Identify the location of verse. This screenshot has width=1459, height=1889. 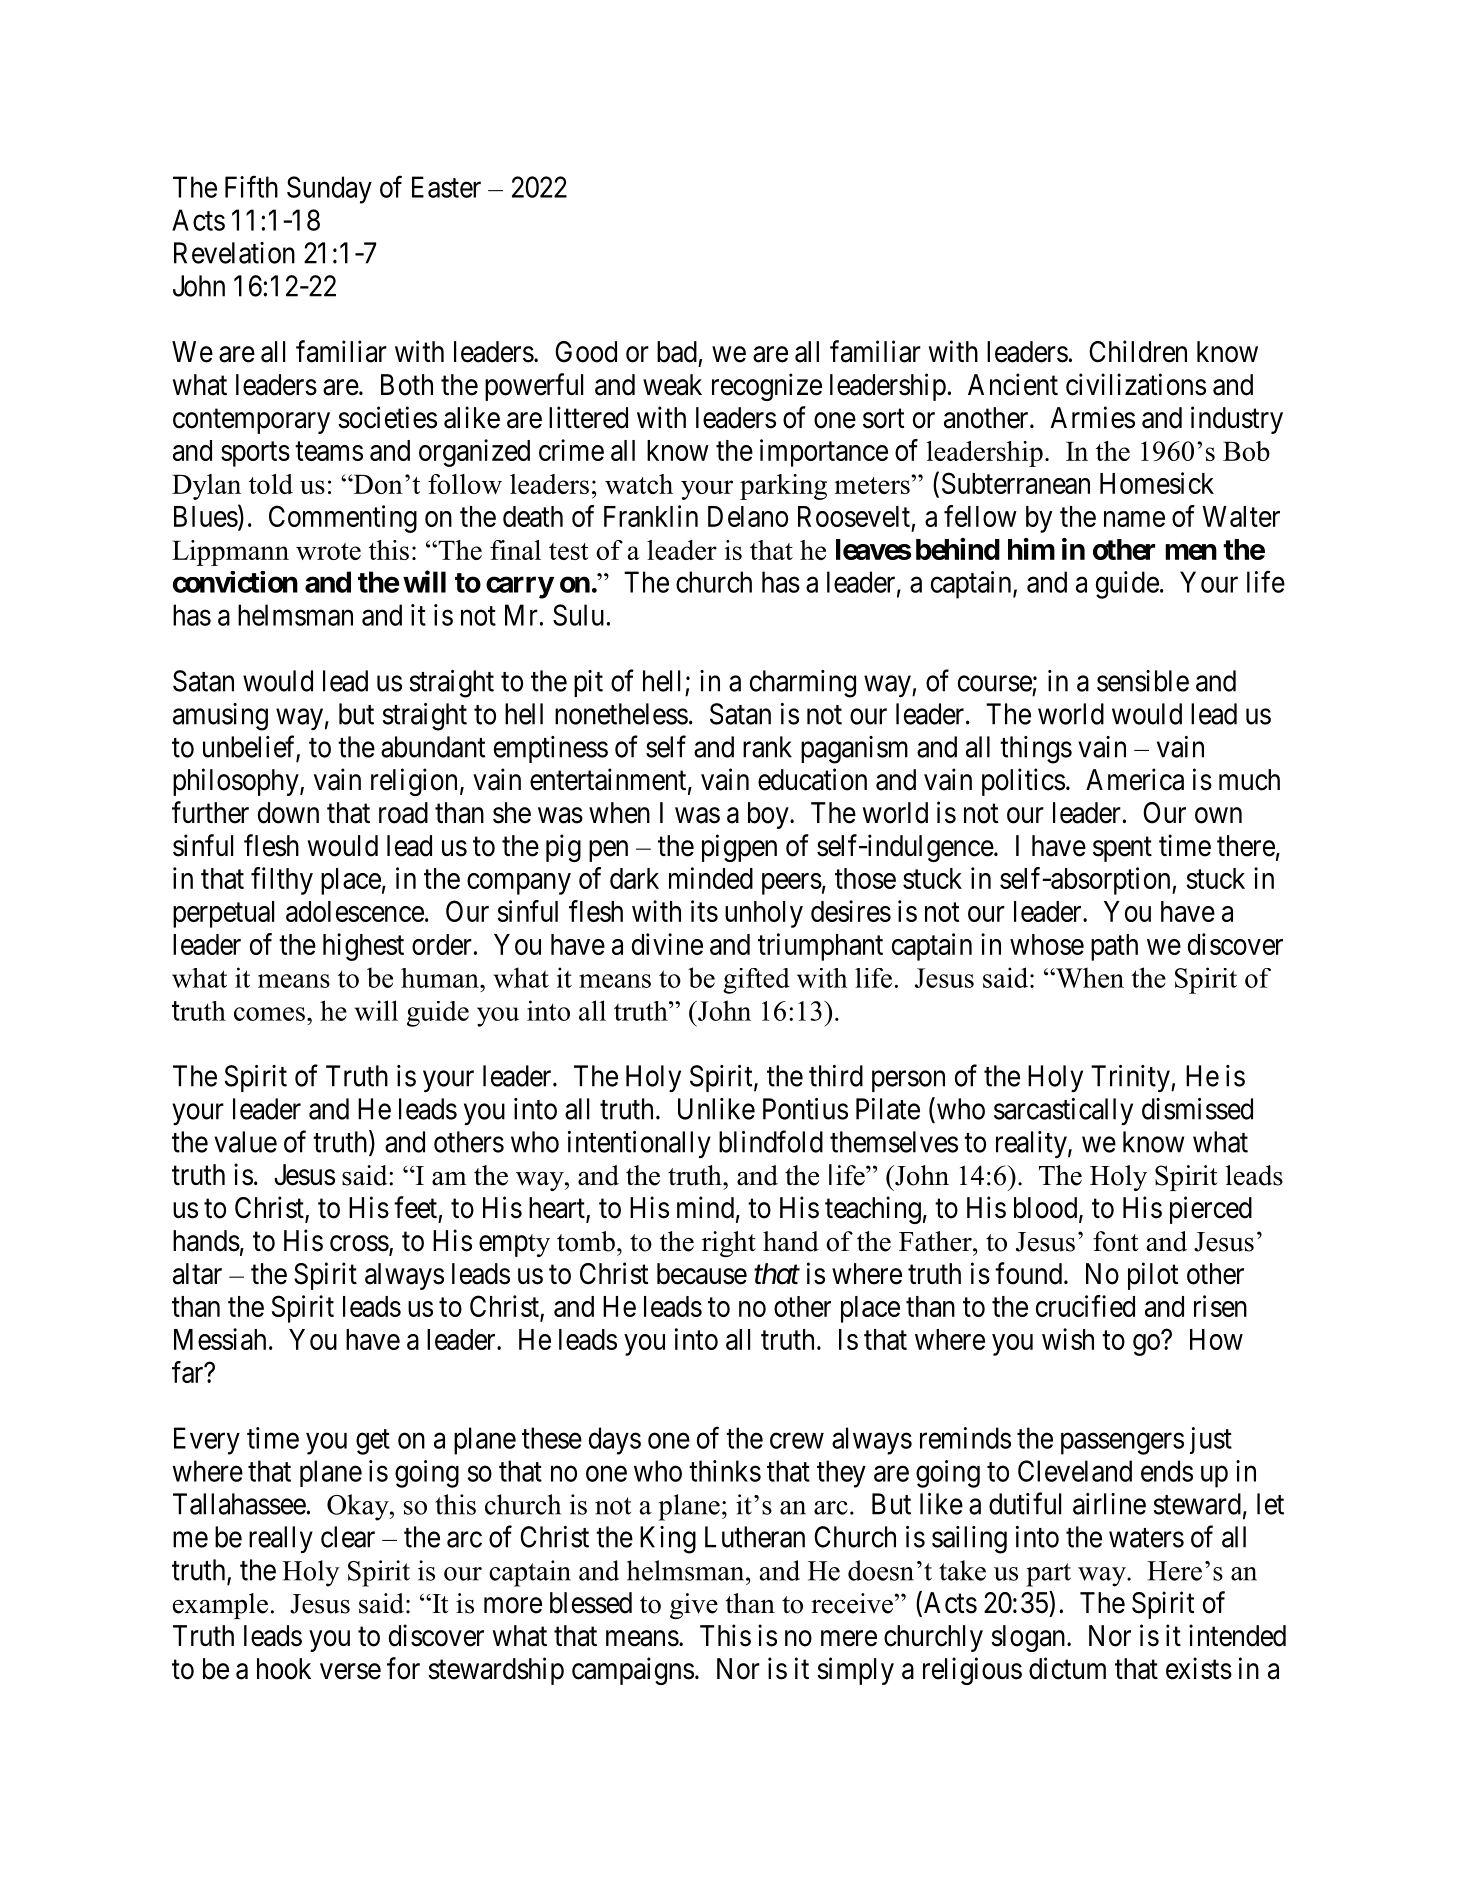
(350, 1671).
